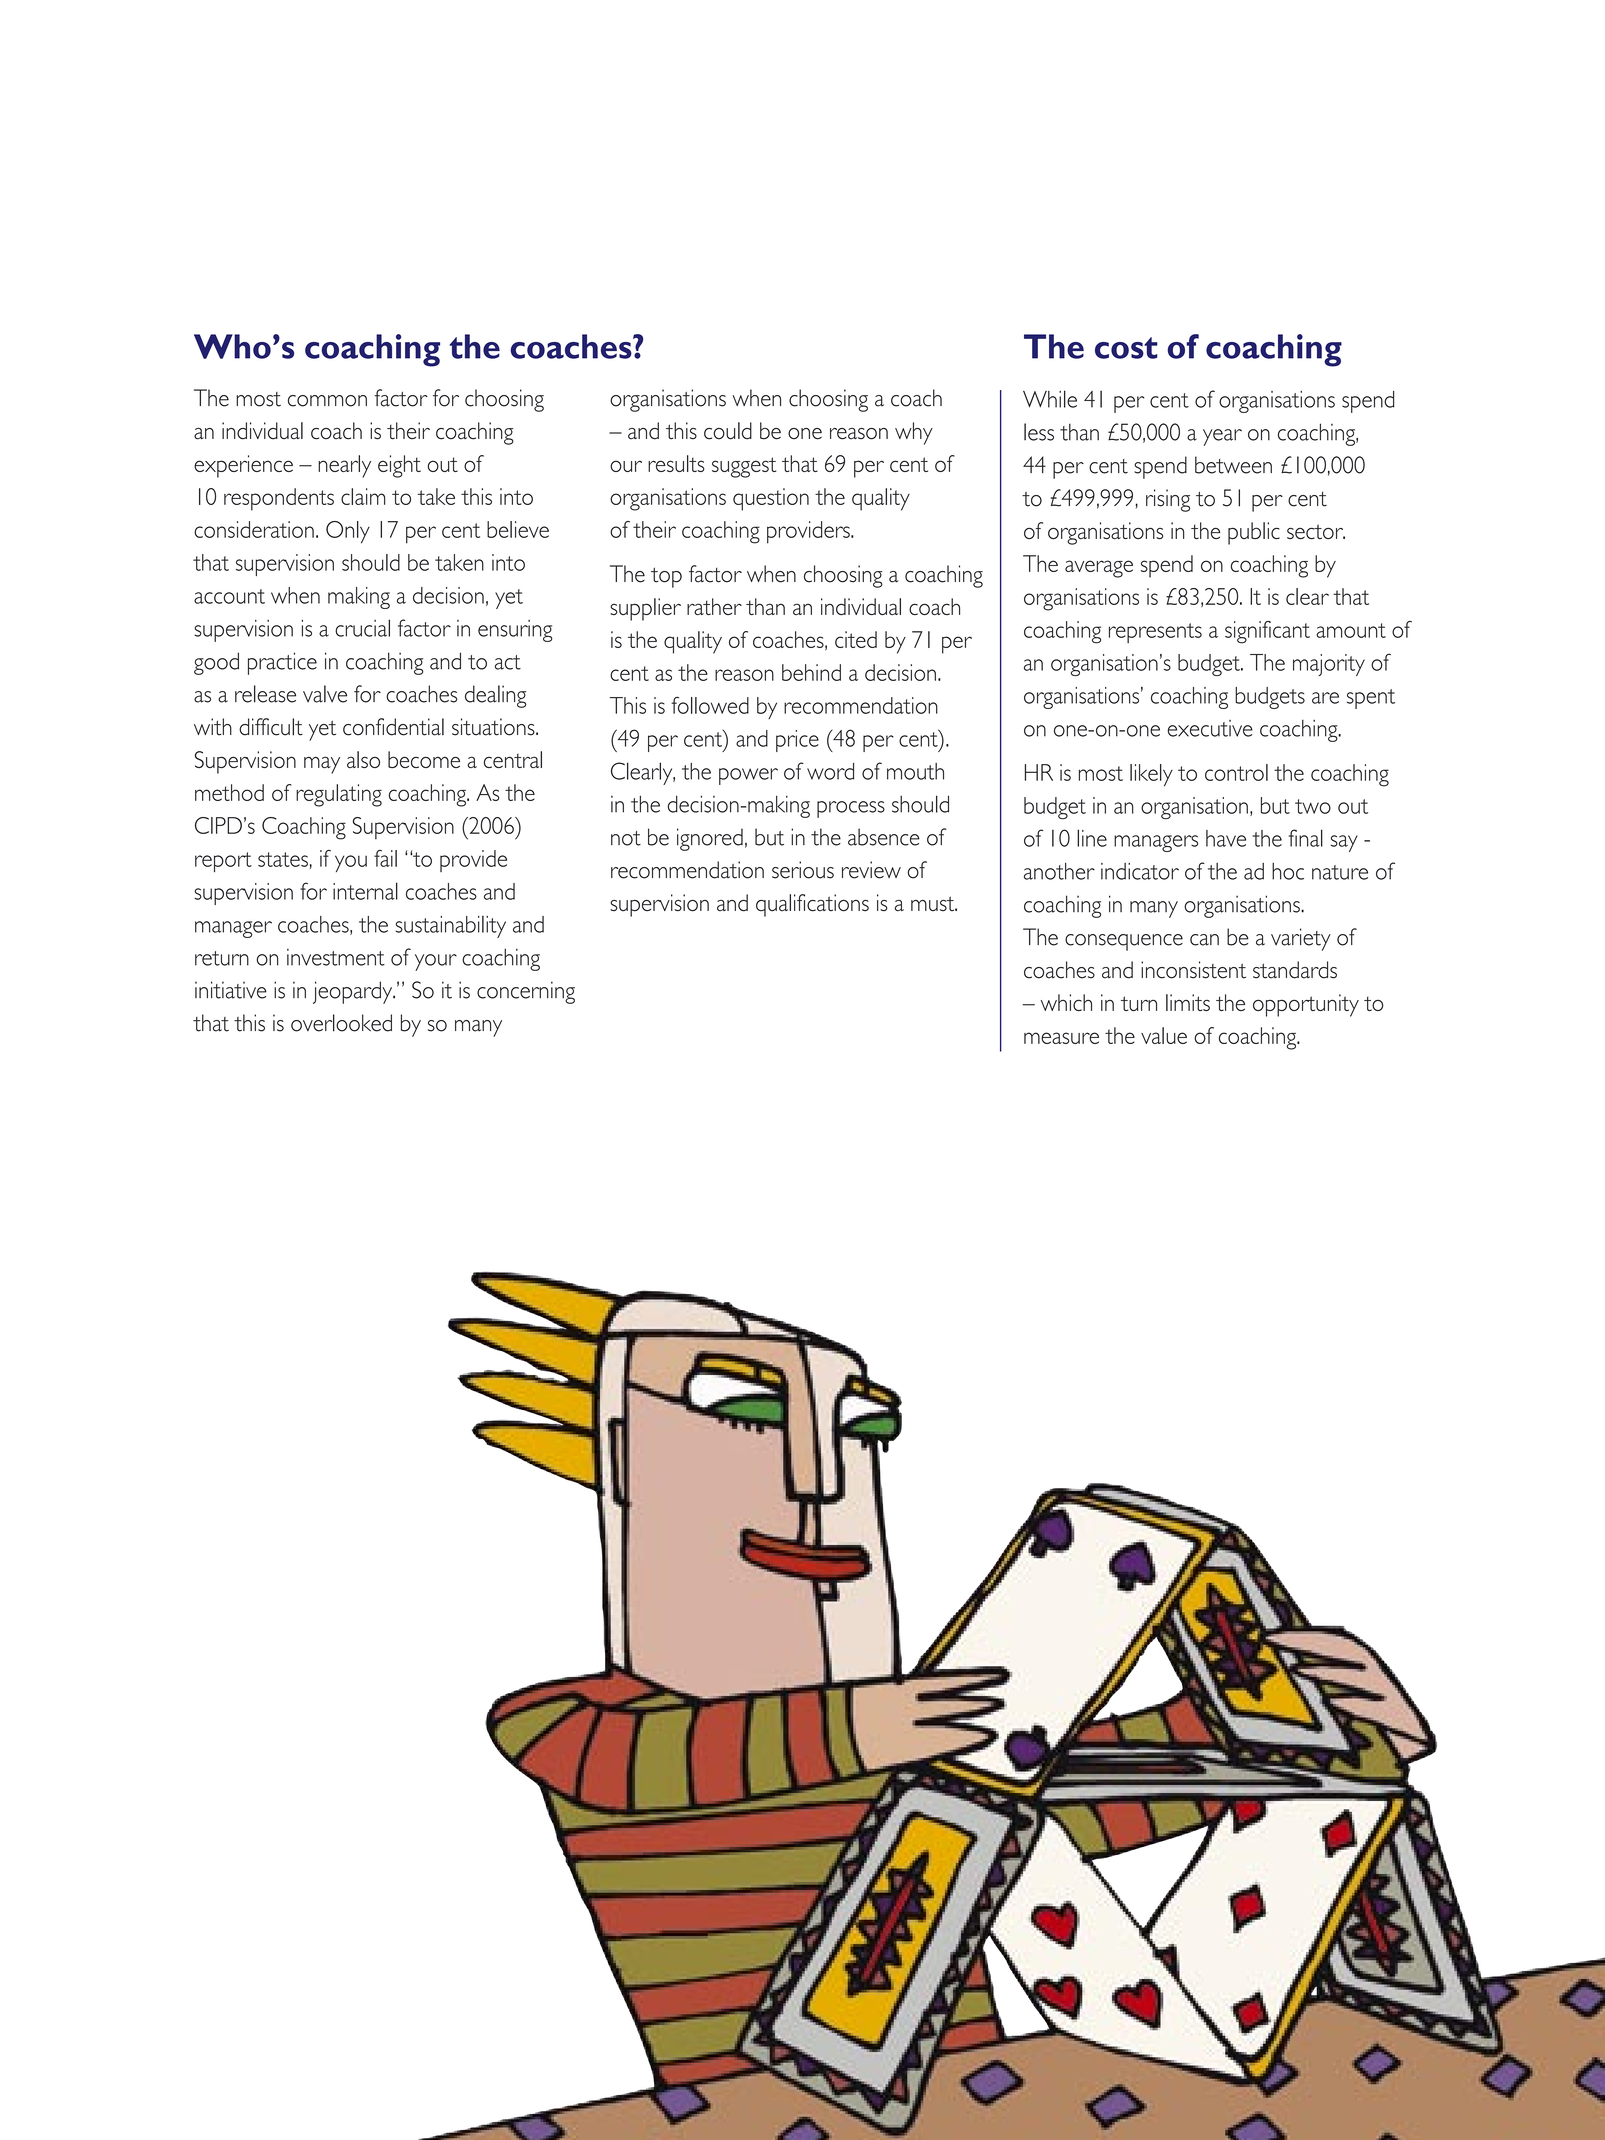 The image size is (1605, 2140). I want to click on could, so click(728, 431).
